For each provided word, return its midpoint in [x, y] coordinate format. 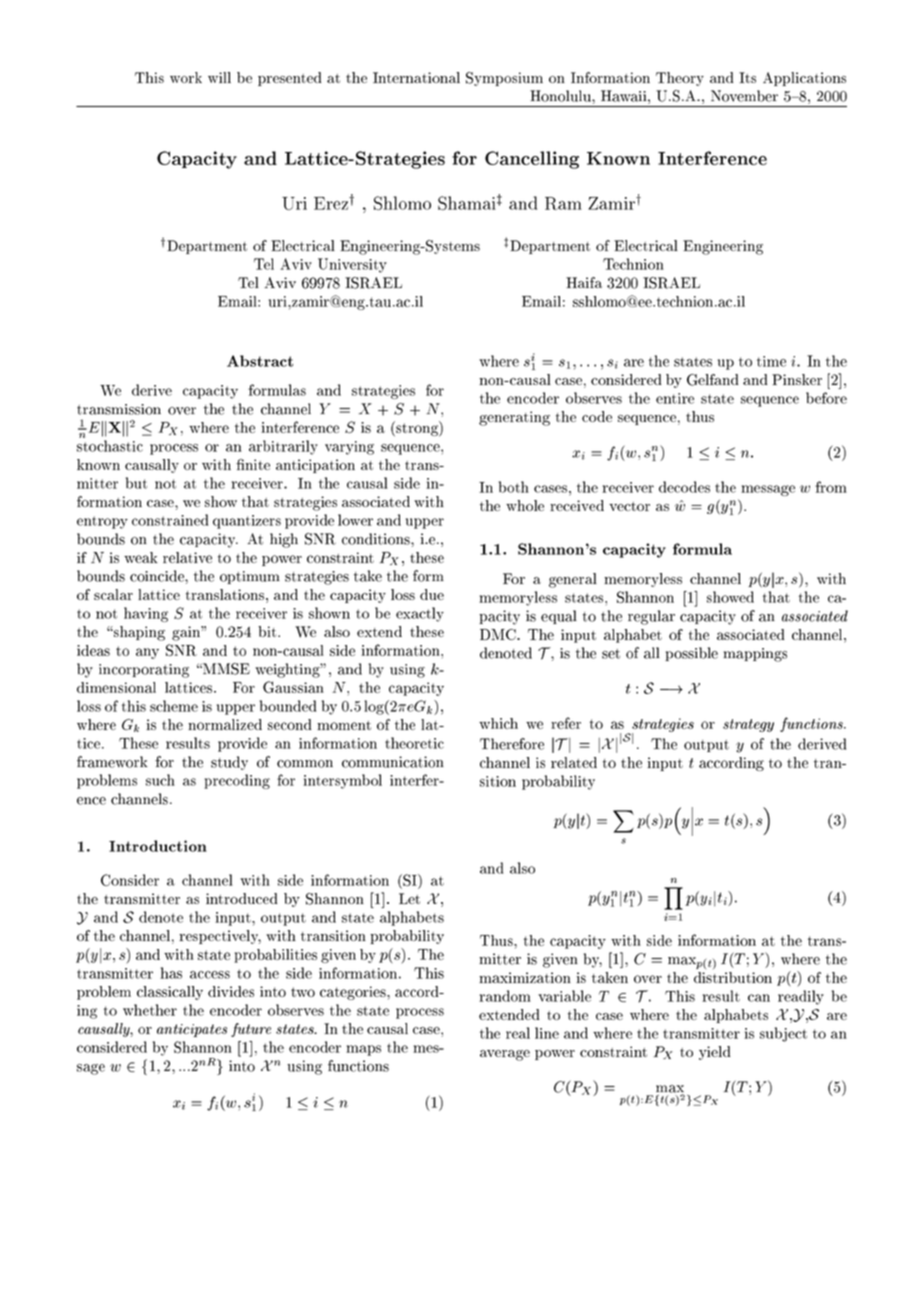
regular [651, 617]
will [219, 77]
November [744, 96]
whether [150, 1010]
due [432, 594]
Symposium [504, 79]
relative [187, 557]
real [518, 1033]
